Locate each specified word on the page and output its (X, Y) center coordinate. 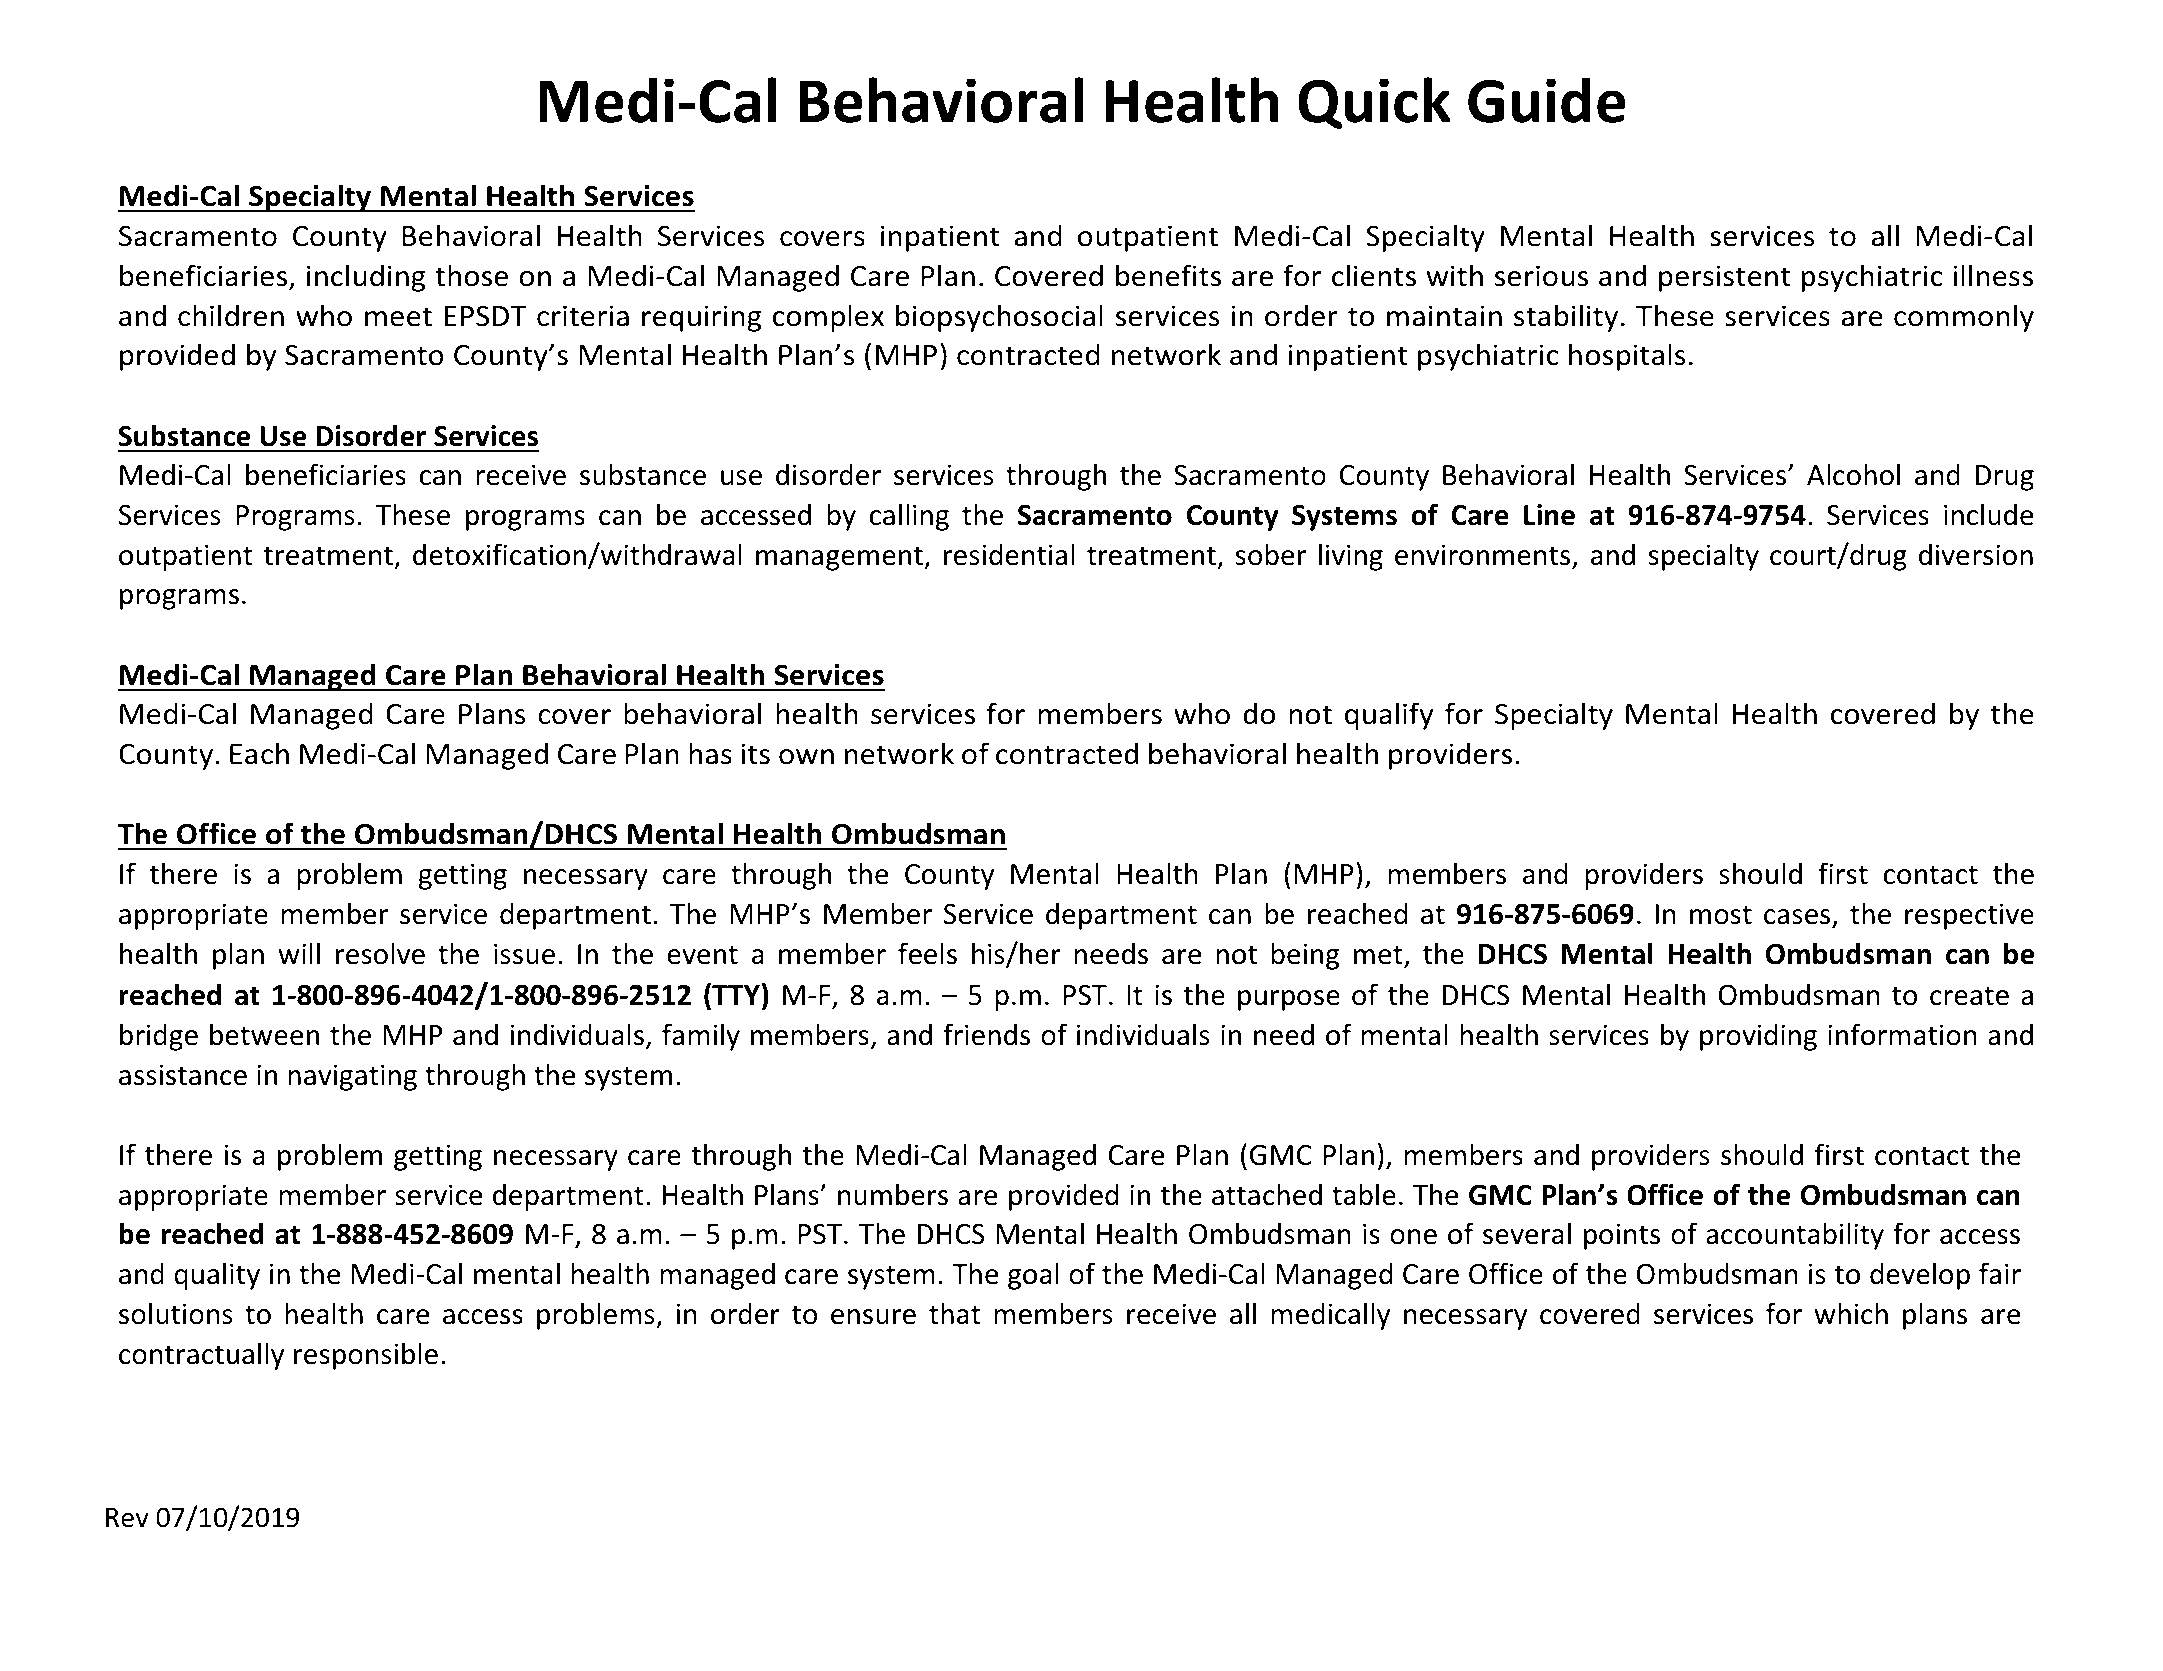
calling (909, 517)
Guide (1547, 100)
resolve (380, 953)
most (1721, 915)
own (806, 757)
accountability (1795, 1236)
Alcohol (1853, 474)
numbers (893, 1194)
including (366, 278)
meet (398, 317)
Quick (1374, 103)
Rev (127, 1518)
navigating (352, 1077)
